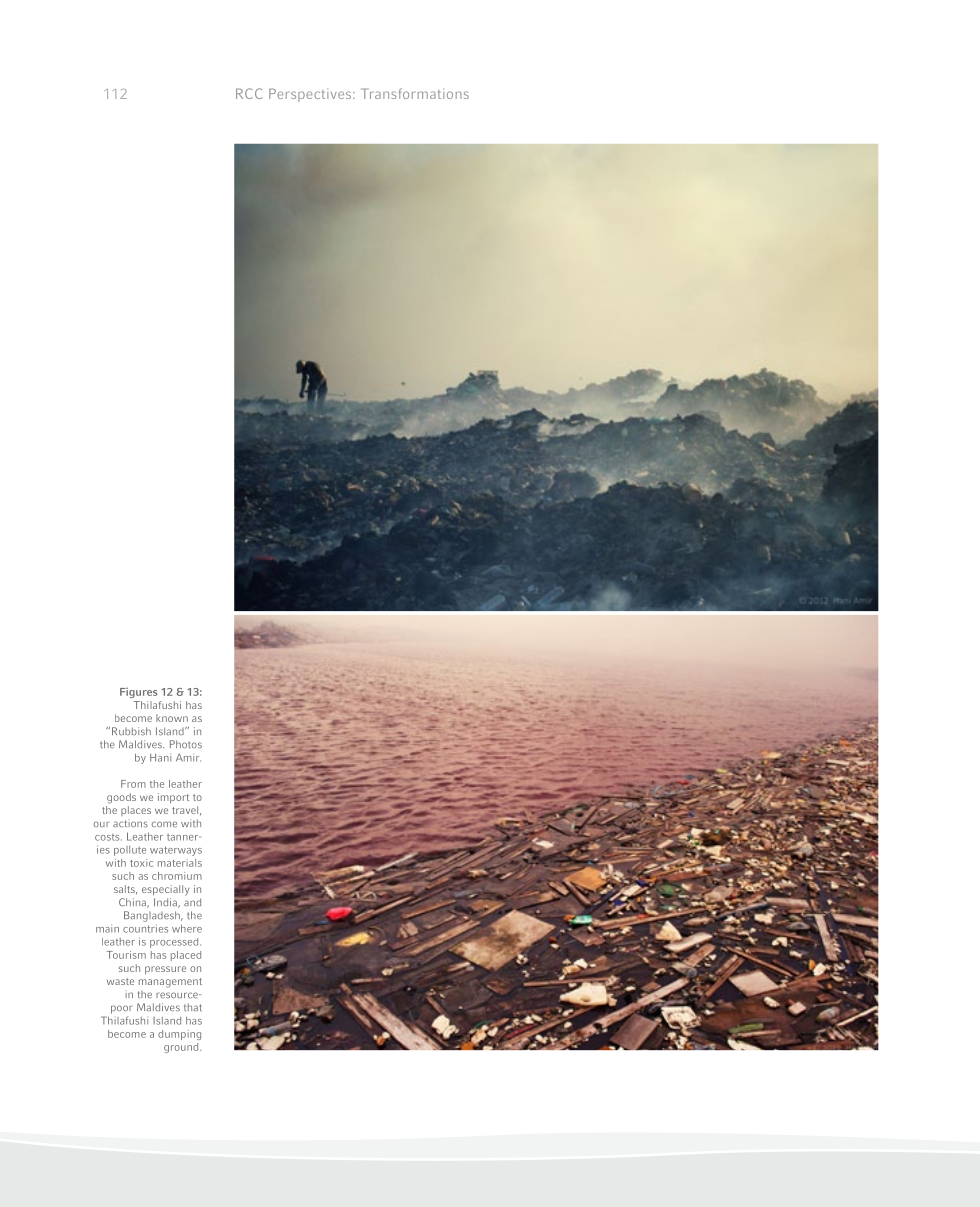  I want to click on From, so click(133, 784).
